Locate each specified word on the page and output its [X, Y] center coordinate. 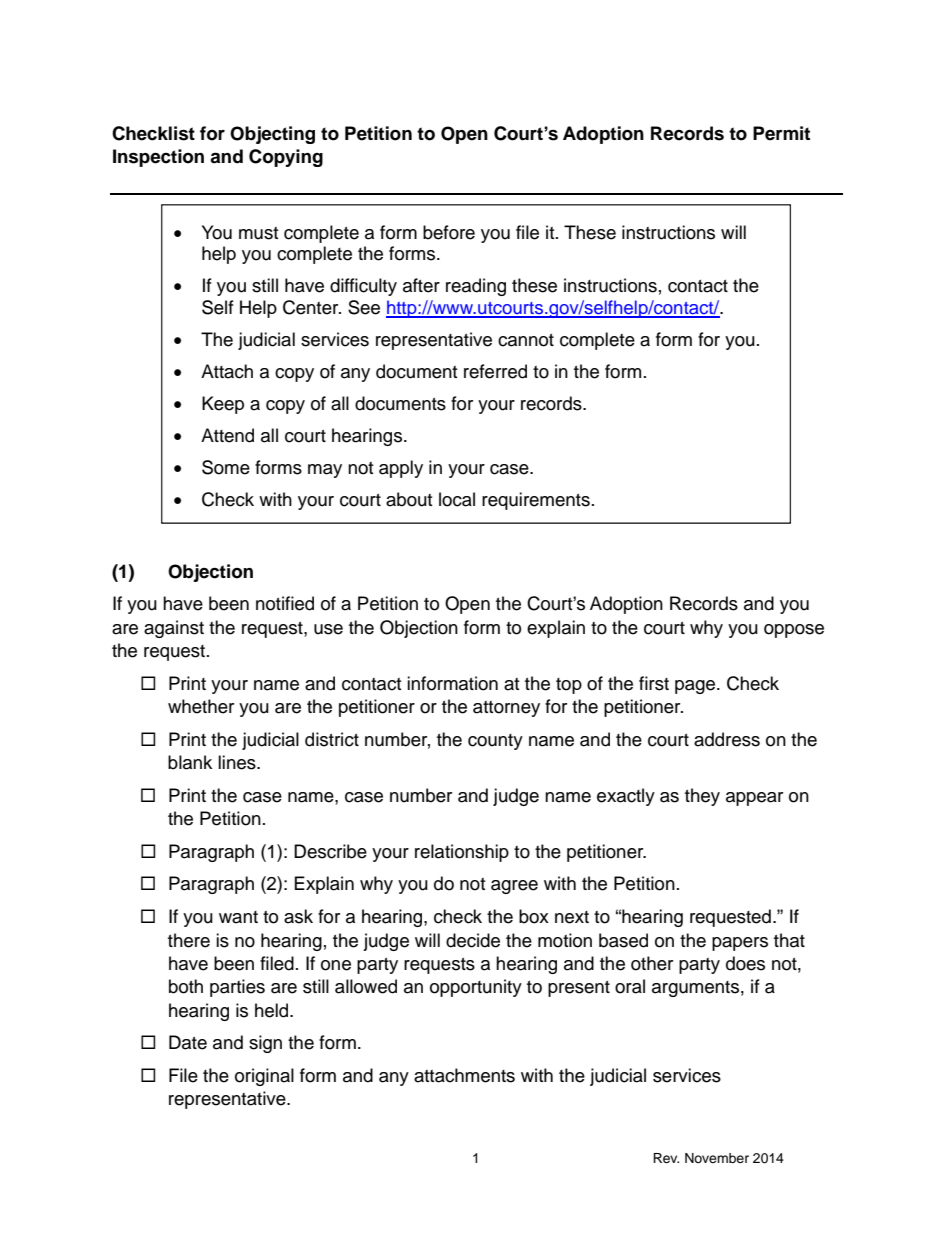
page [696, 687]
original [264, 1077]
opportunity [476, 988]
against [174, 629]
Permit [781, 133]
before [449, 232]
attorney [506, 709]
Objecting [272, 135]
